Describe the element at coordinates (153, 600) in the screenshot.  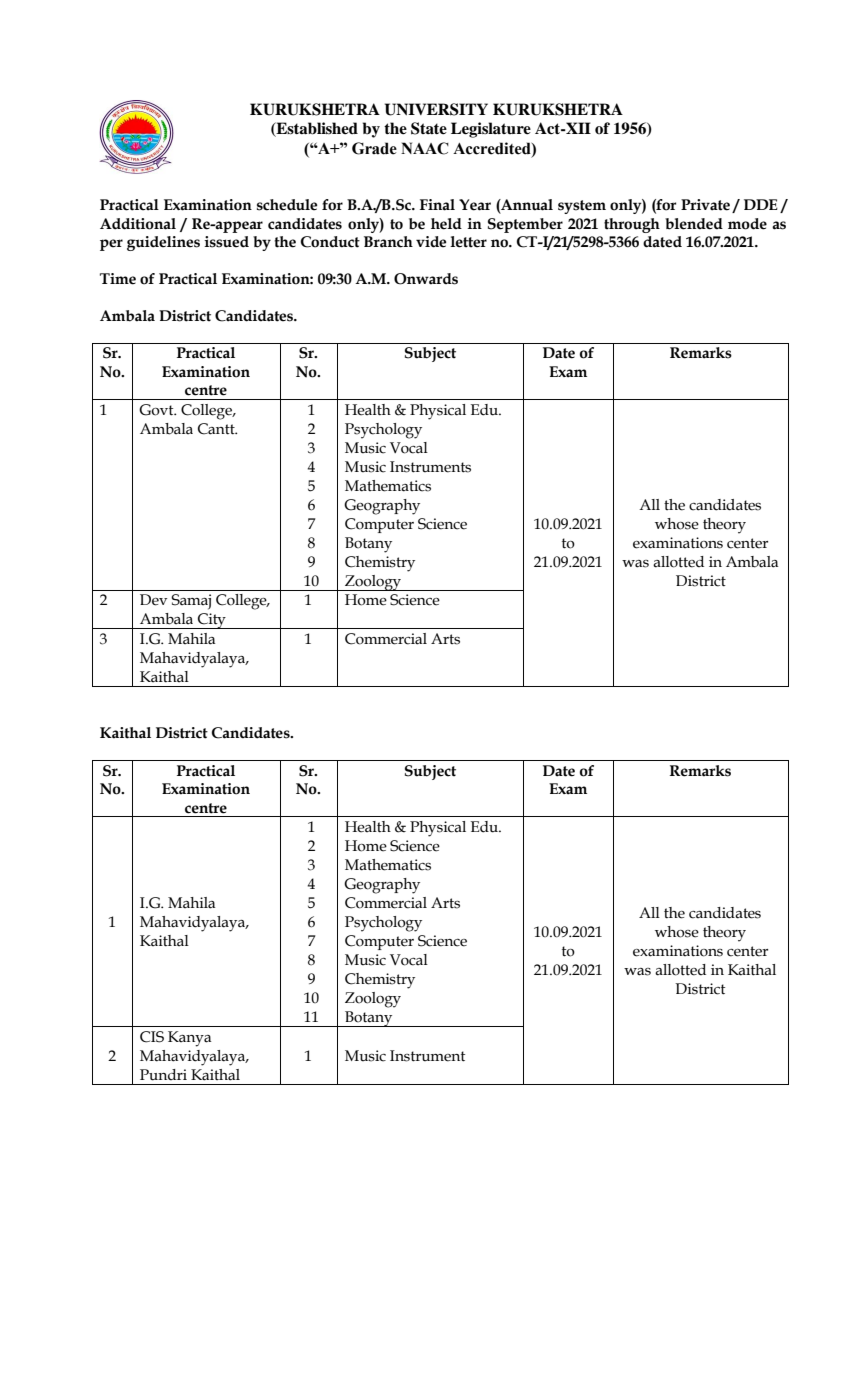
I see `Dev` at that location.
